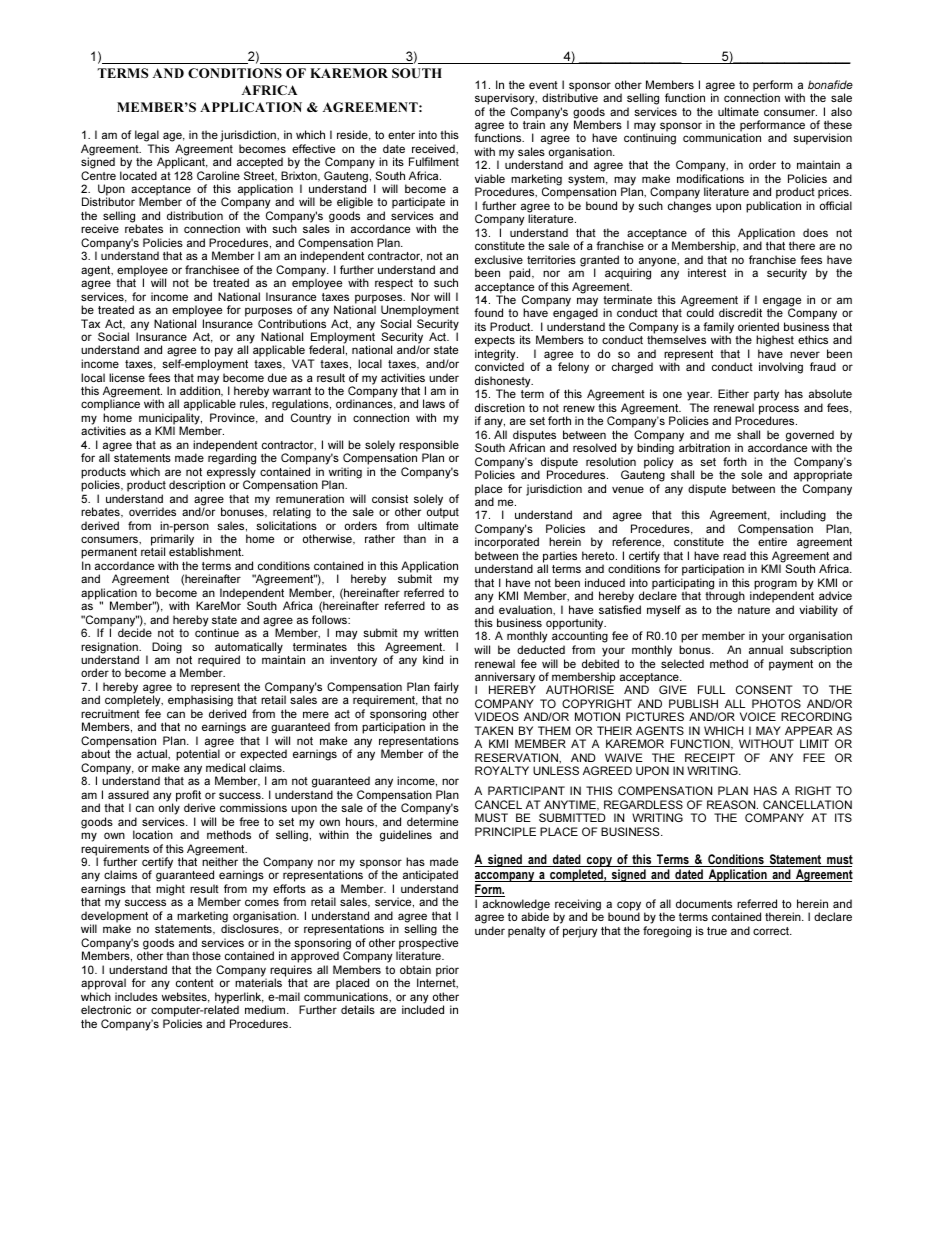 Image resolution: width=952 pixels, height=1233 pixels. I want to click on legal, so click(147, 136).
